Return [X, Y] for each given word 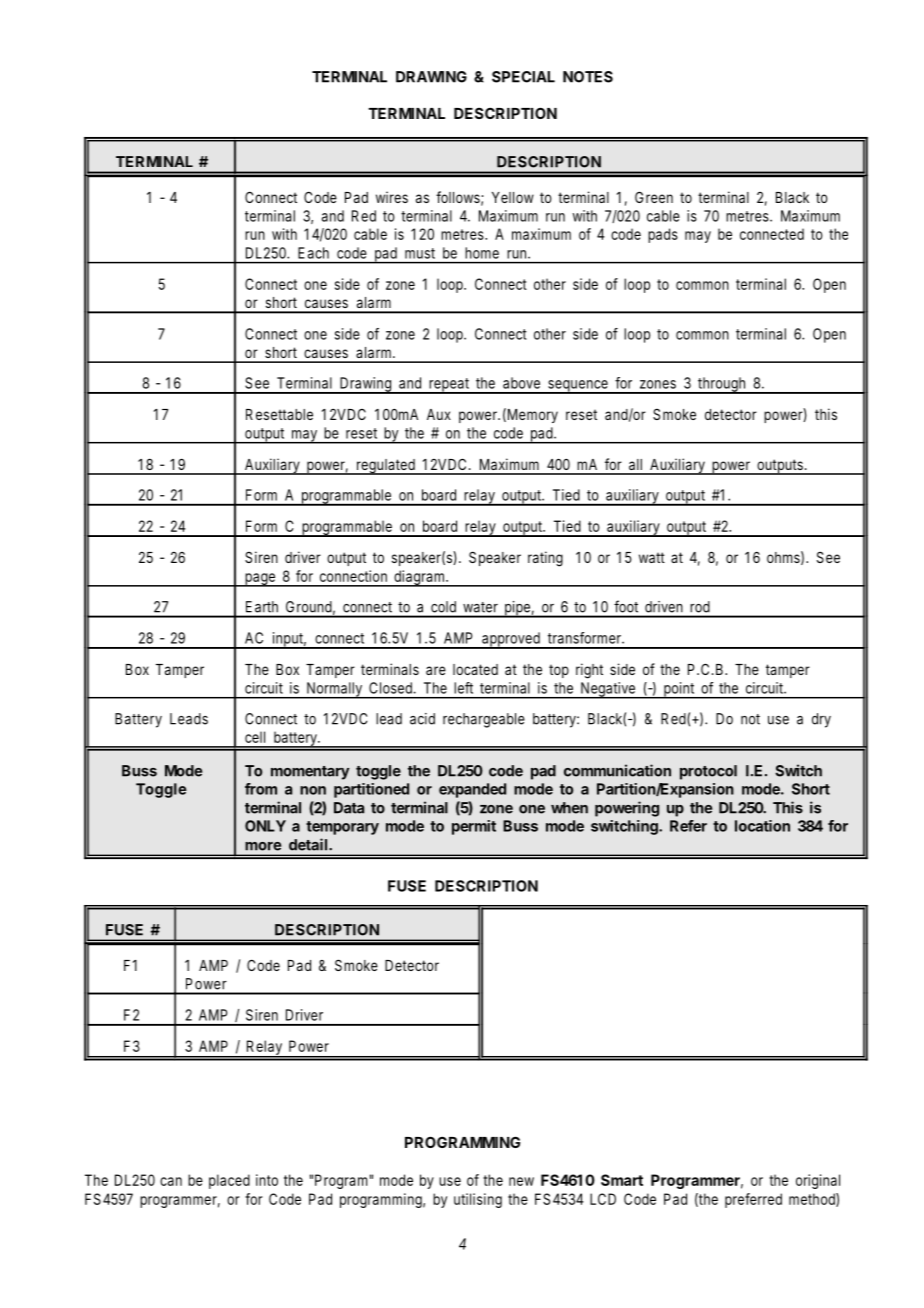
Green [654, 197]
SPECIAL [523, 77]
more [263, 846]
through [722, 385]
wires [392, 197]
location [762, 826]
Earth [262, 607]
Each [313, 253]
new [521, 1181]
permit [474, 827]
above [521, 383]
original [818, 1181]
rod [700, 606]
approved [511, 640]
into [267, 1180]
